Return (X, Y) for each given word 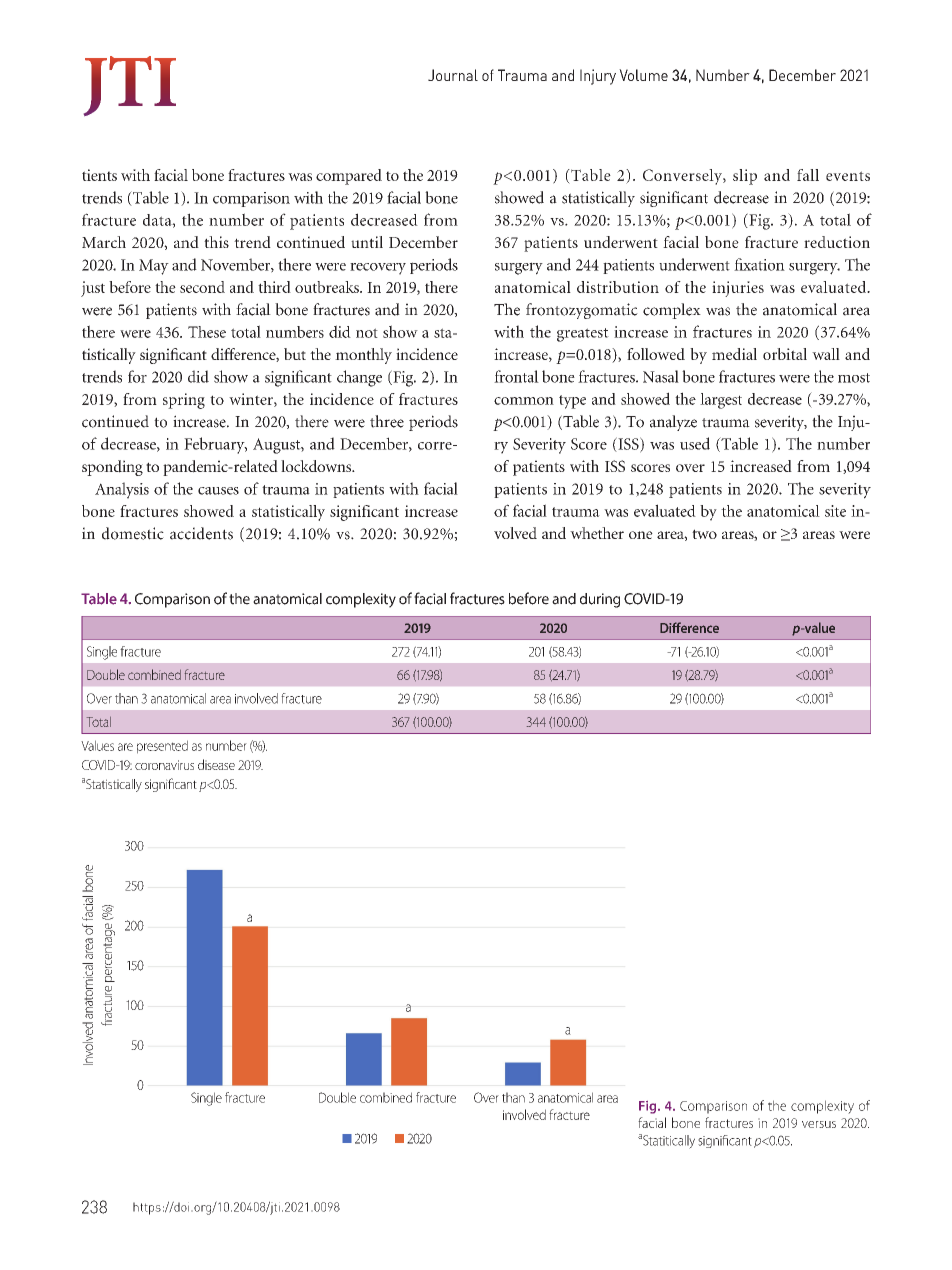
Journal (453, 75)
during (600, 600)
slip (745, 177)
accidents (201, 533)
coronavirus (164, 765)
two (704, 534)
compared (349, 177)
